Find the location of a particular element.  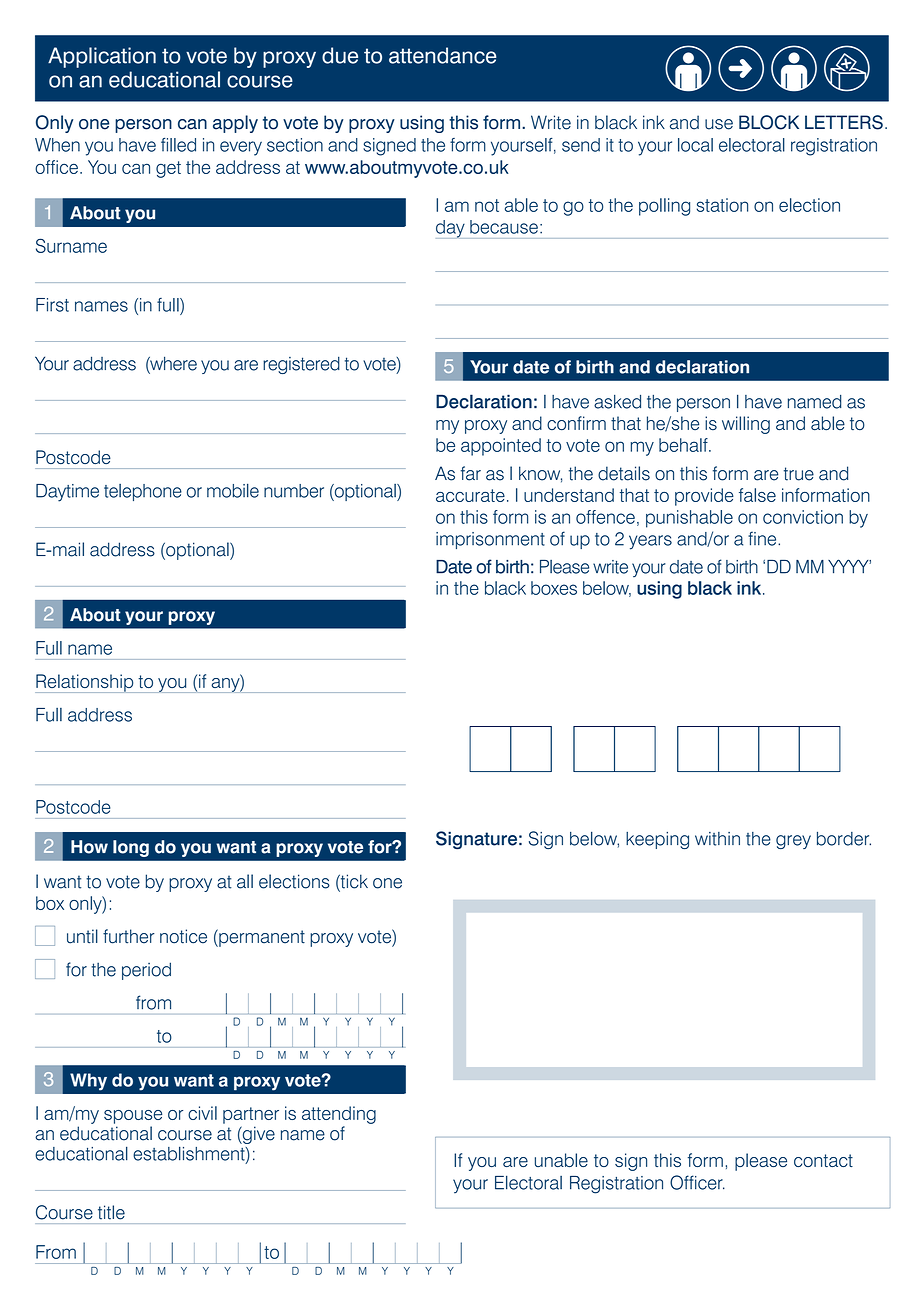

title is located at coordinates (111, 1212).
